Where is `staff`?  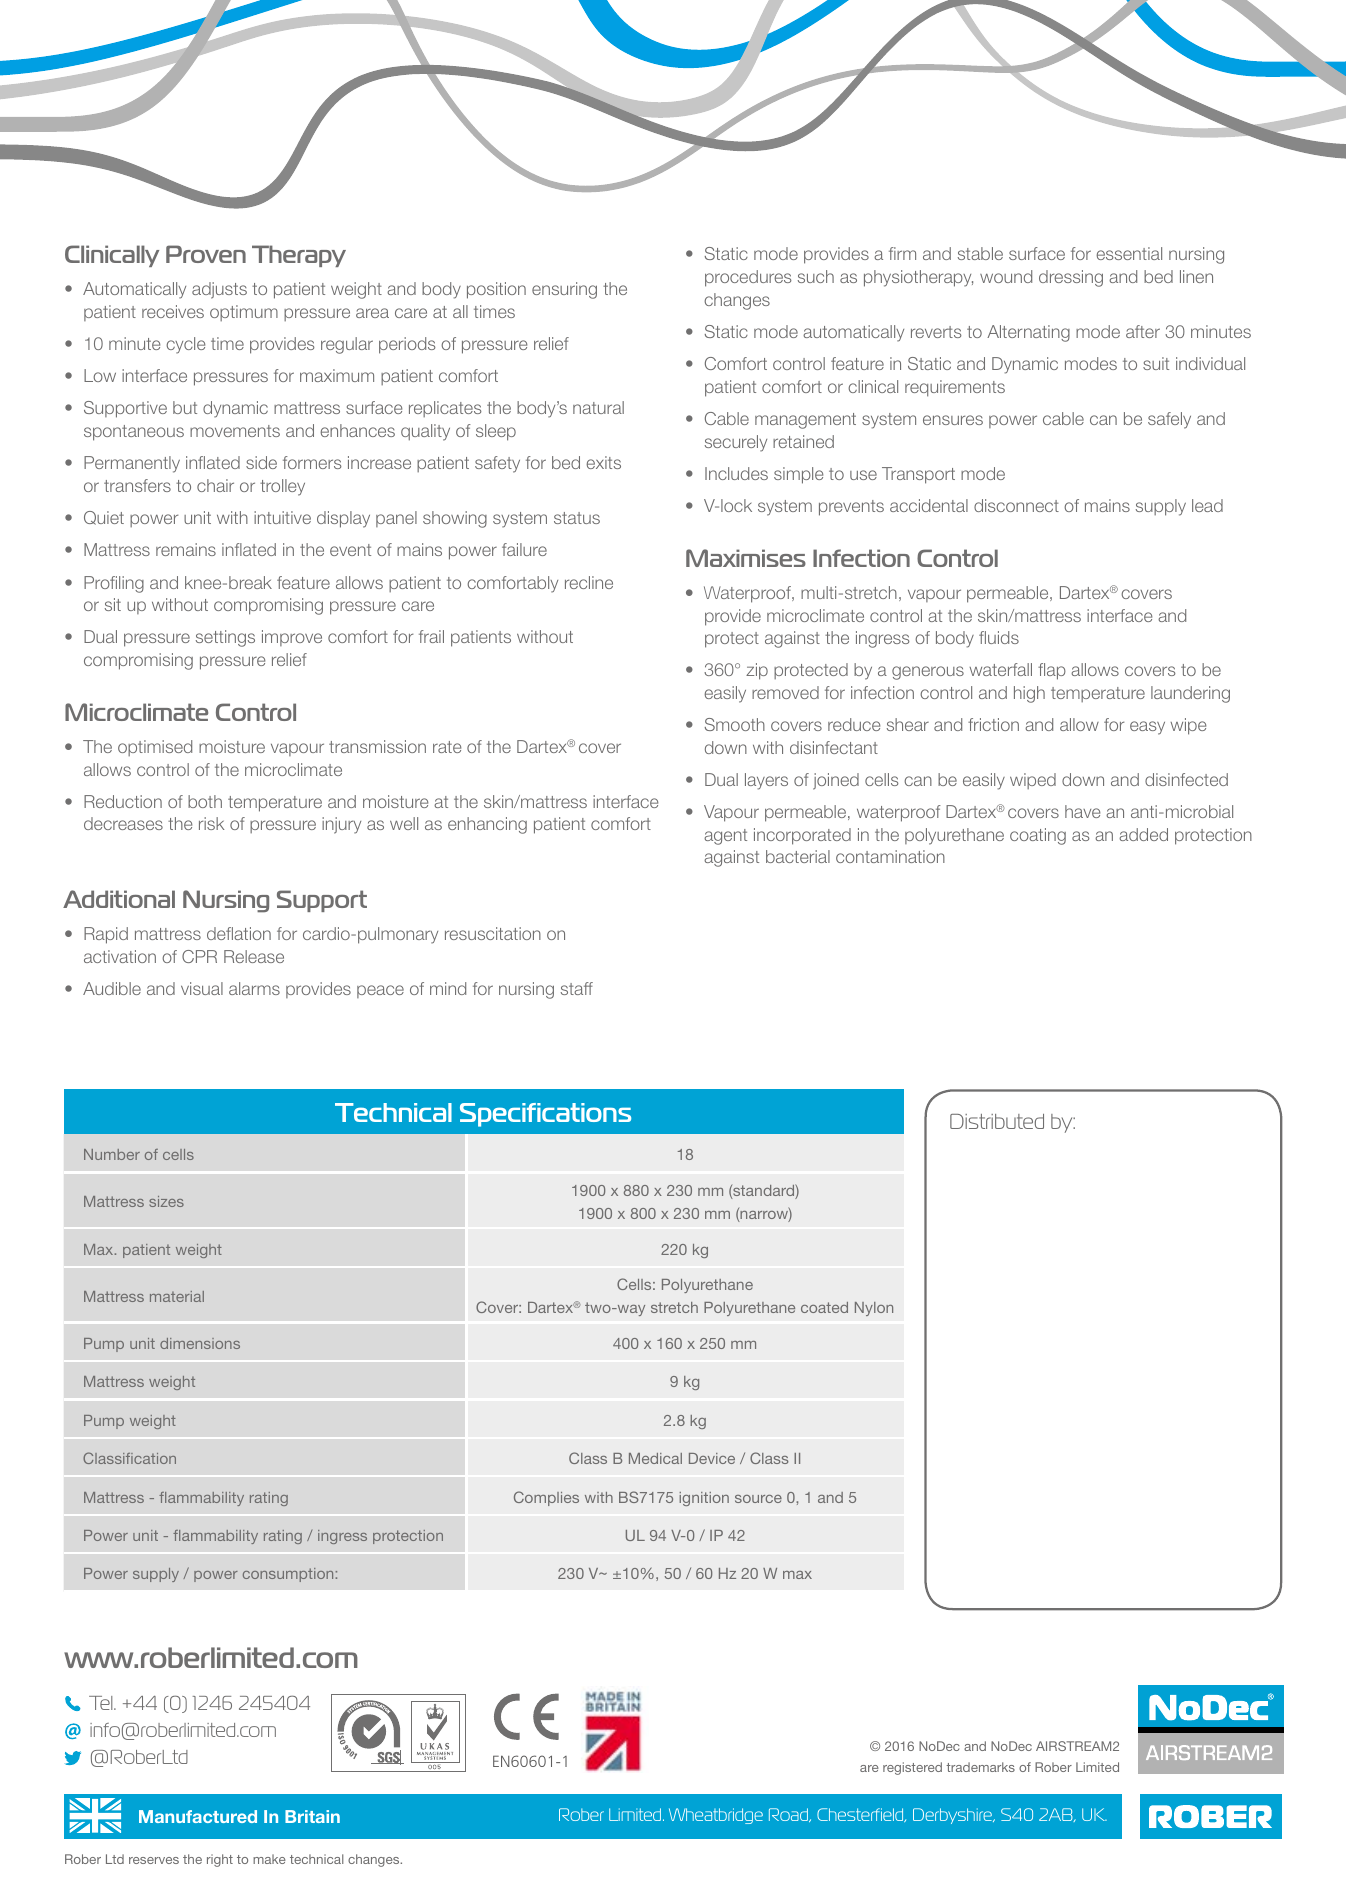 staff is located at coordinates (577, 988).
